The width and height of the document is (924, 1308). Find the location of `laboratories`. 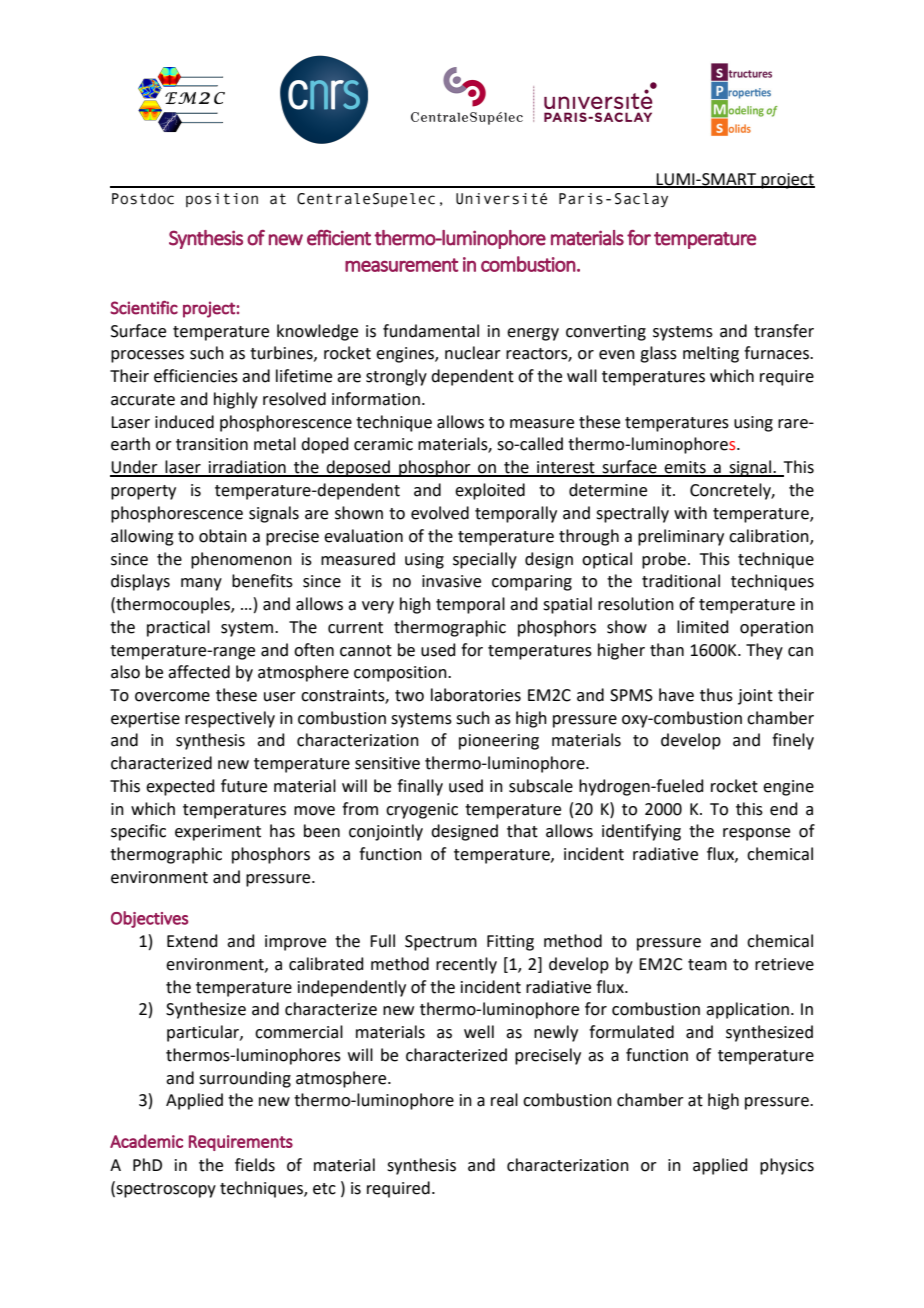

laboratories is located at coordinates (476, 695).
